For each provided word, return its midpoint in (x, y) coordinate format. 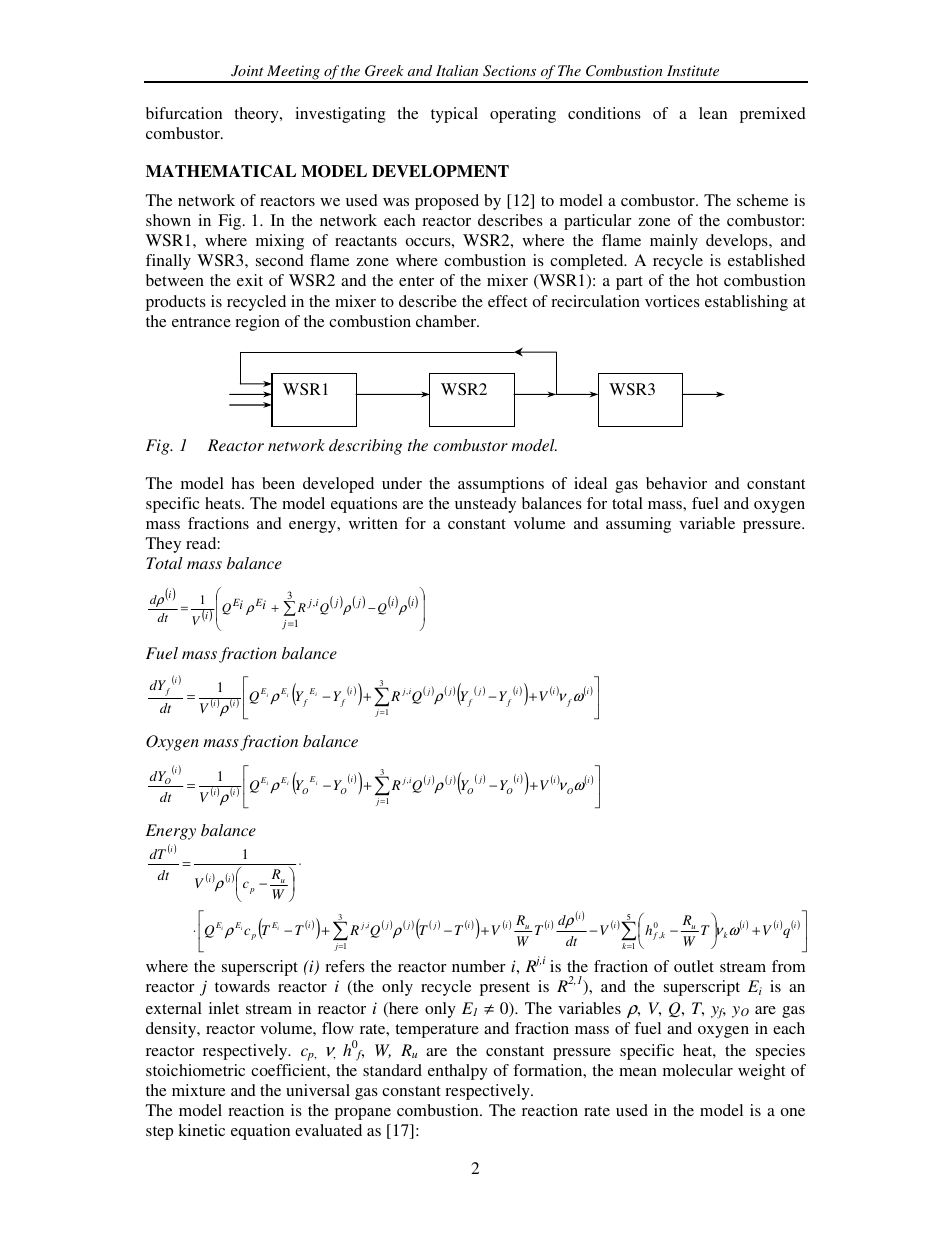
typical (454, 115)
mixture (198, 1090)
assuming (638, 525)
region (257, 323)
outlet (694, 966)
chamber (447, 321)
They (163, 545)
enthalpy (458, 1072)
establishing (746, 303)
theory (257, 115)
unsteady (485, 505)
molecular (698, 1070)
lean (713, 113)
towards (242, 986)
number (479, 966)
